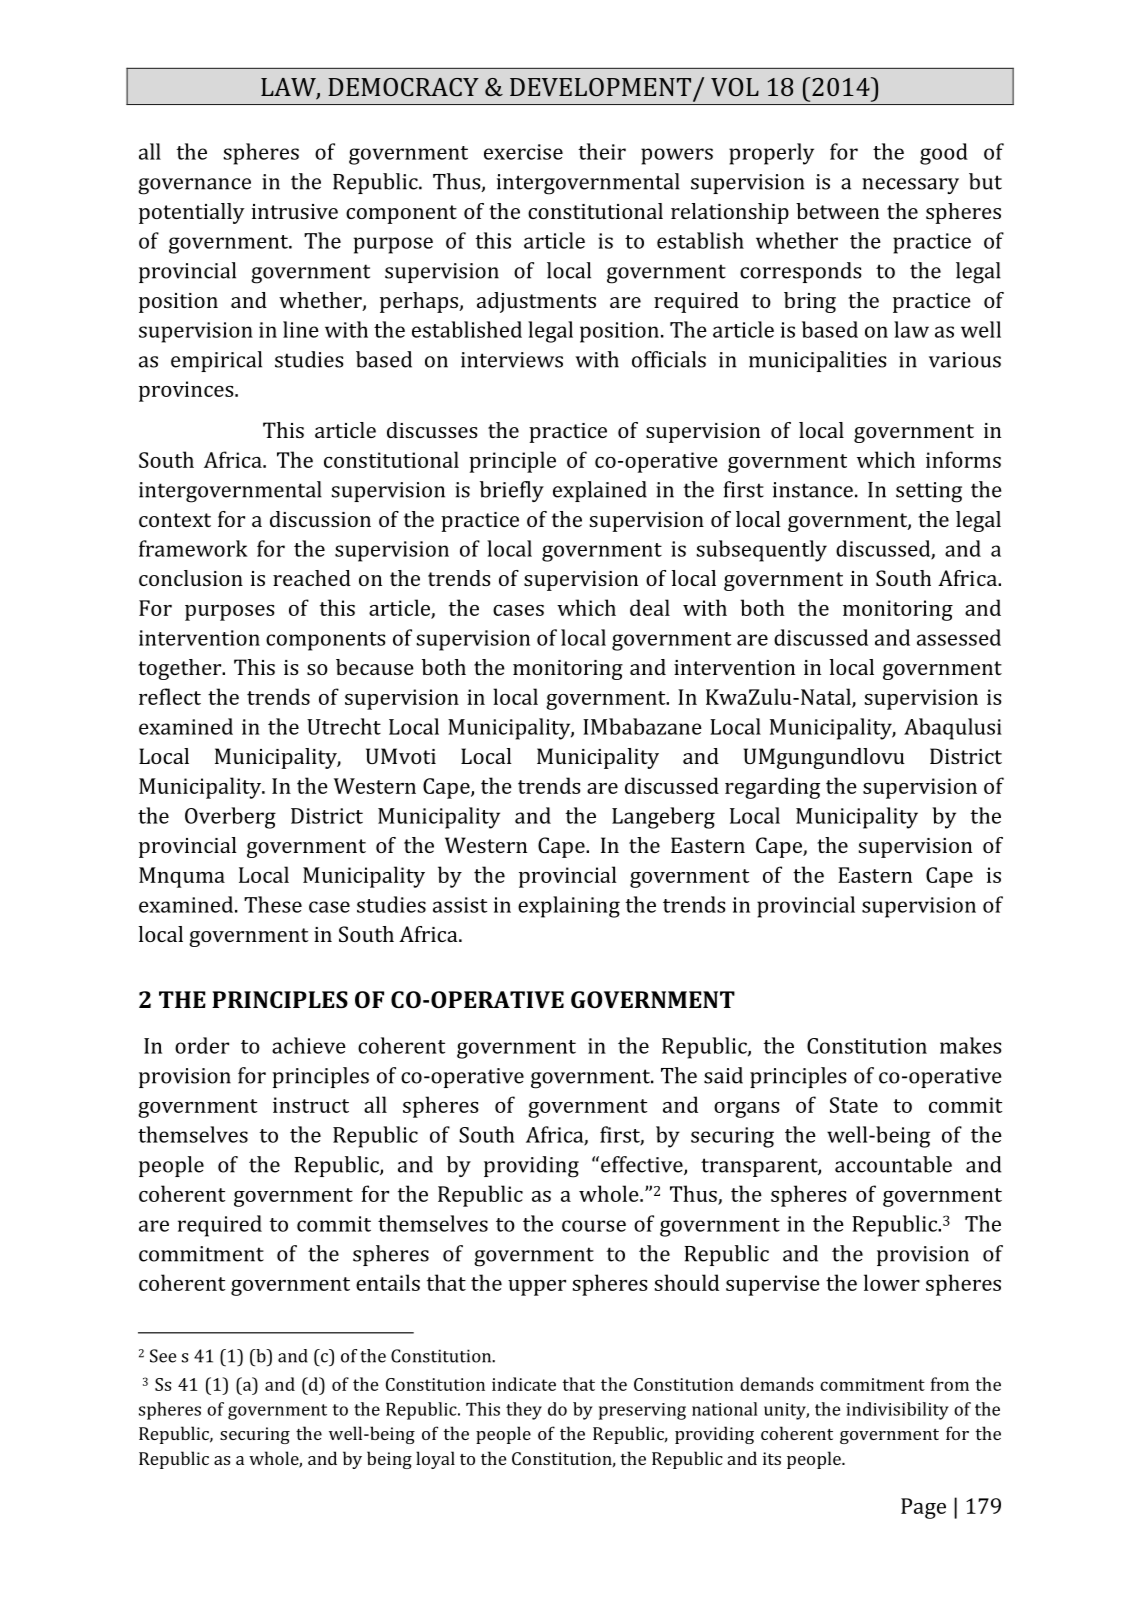 Image resolution: width=1140 pixels, height=1613 pixels. What do you see at coordinates (971, 1045) in the page?
I see `makes` at bounding box center [971, 1045].
